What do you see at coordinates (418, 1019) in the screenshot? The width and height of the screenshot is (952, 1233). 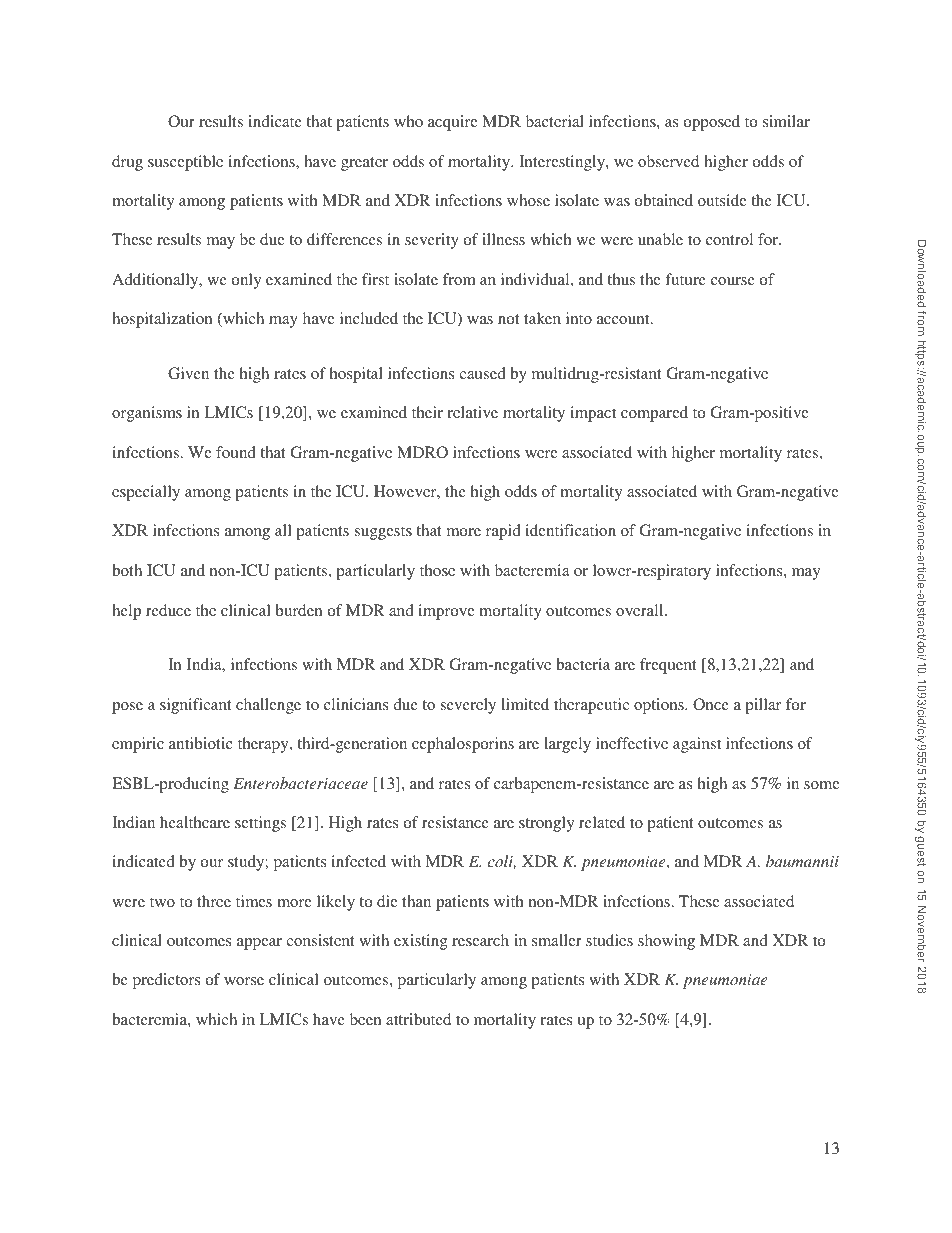 I see `attributed` at bounding box center [418, 1019].
